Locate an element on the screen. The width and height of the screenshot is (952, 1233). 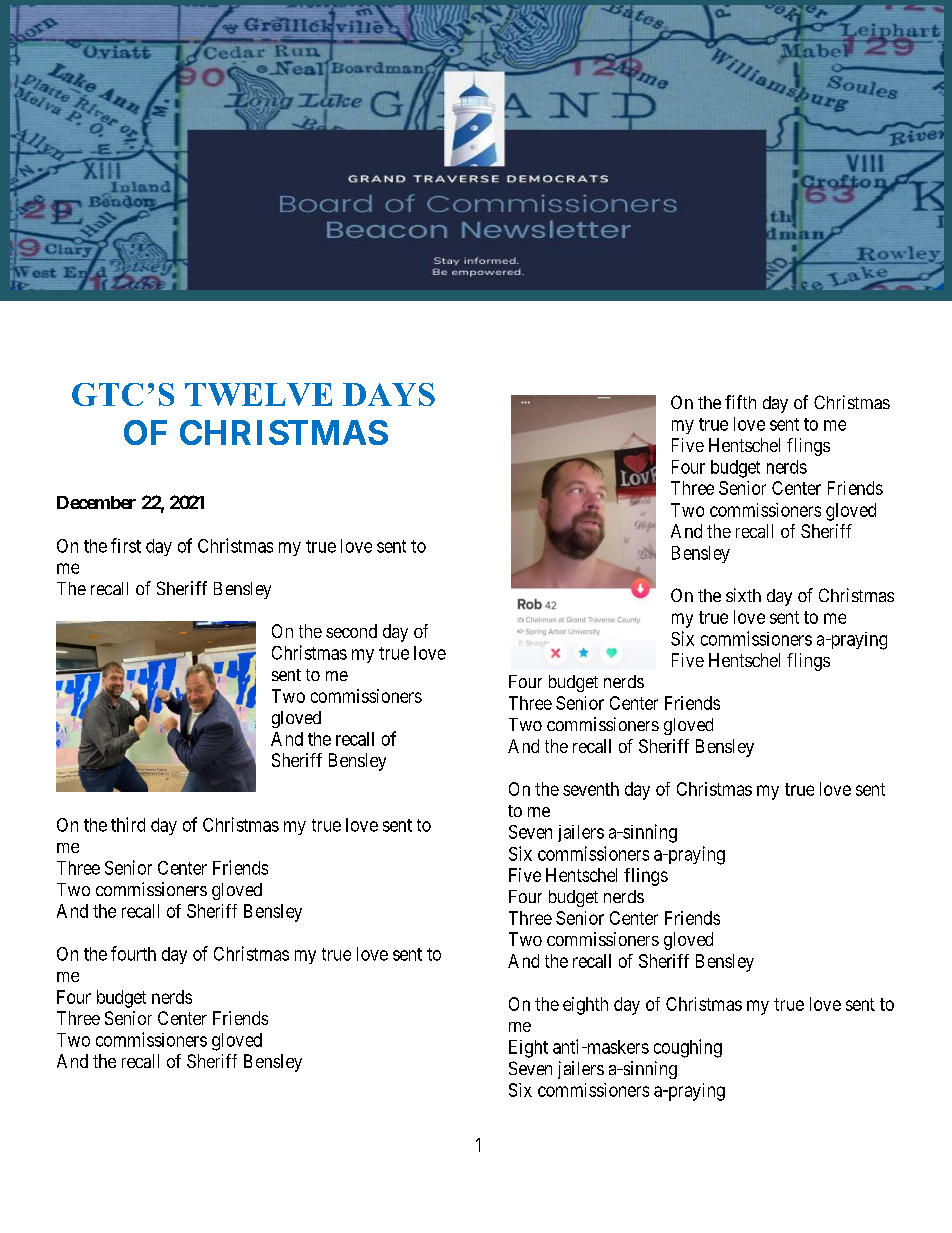
December is located at coordinates (96, 502).
